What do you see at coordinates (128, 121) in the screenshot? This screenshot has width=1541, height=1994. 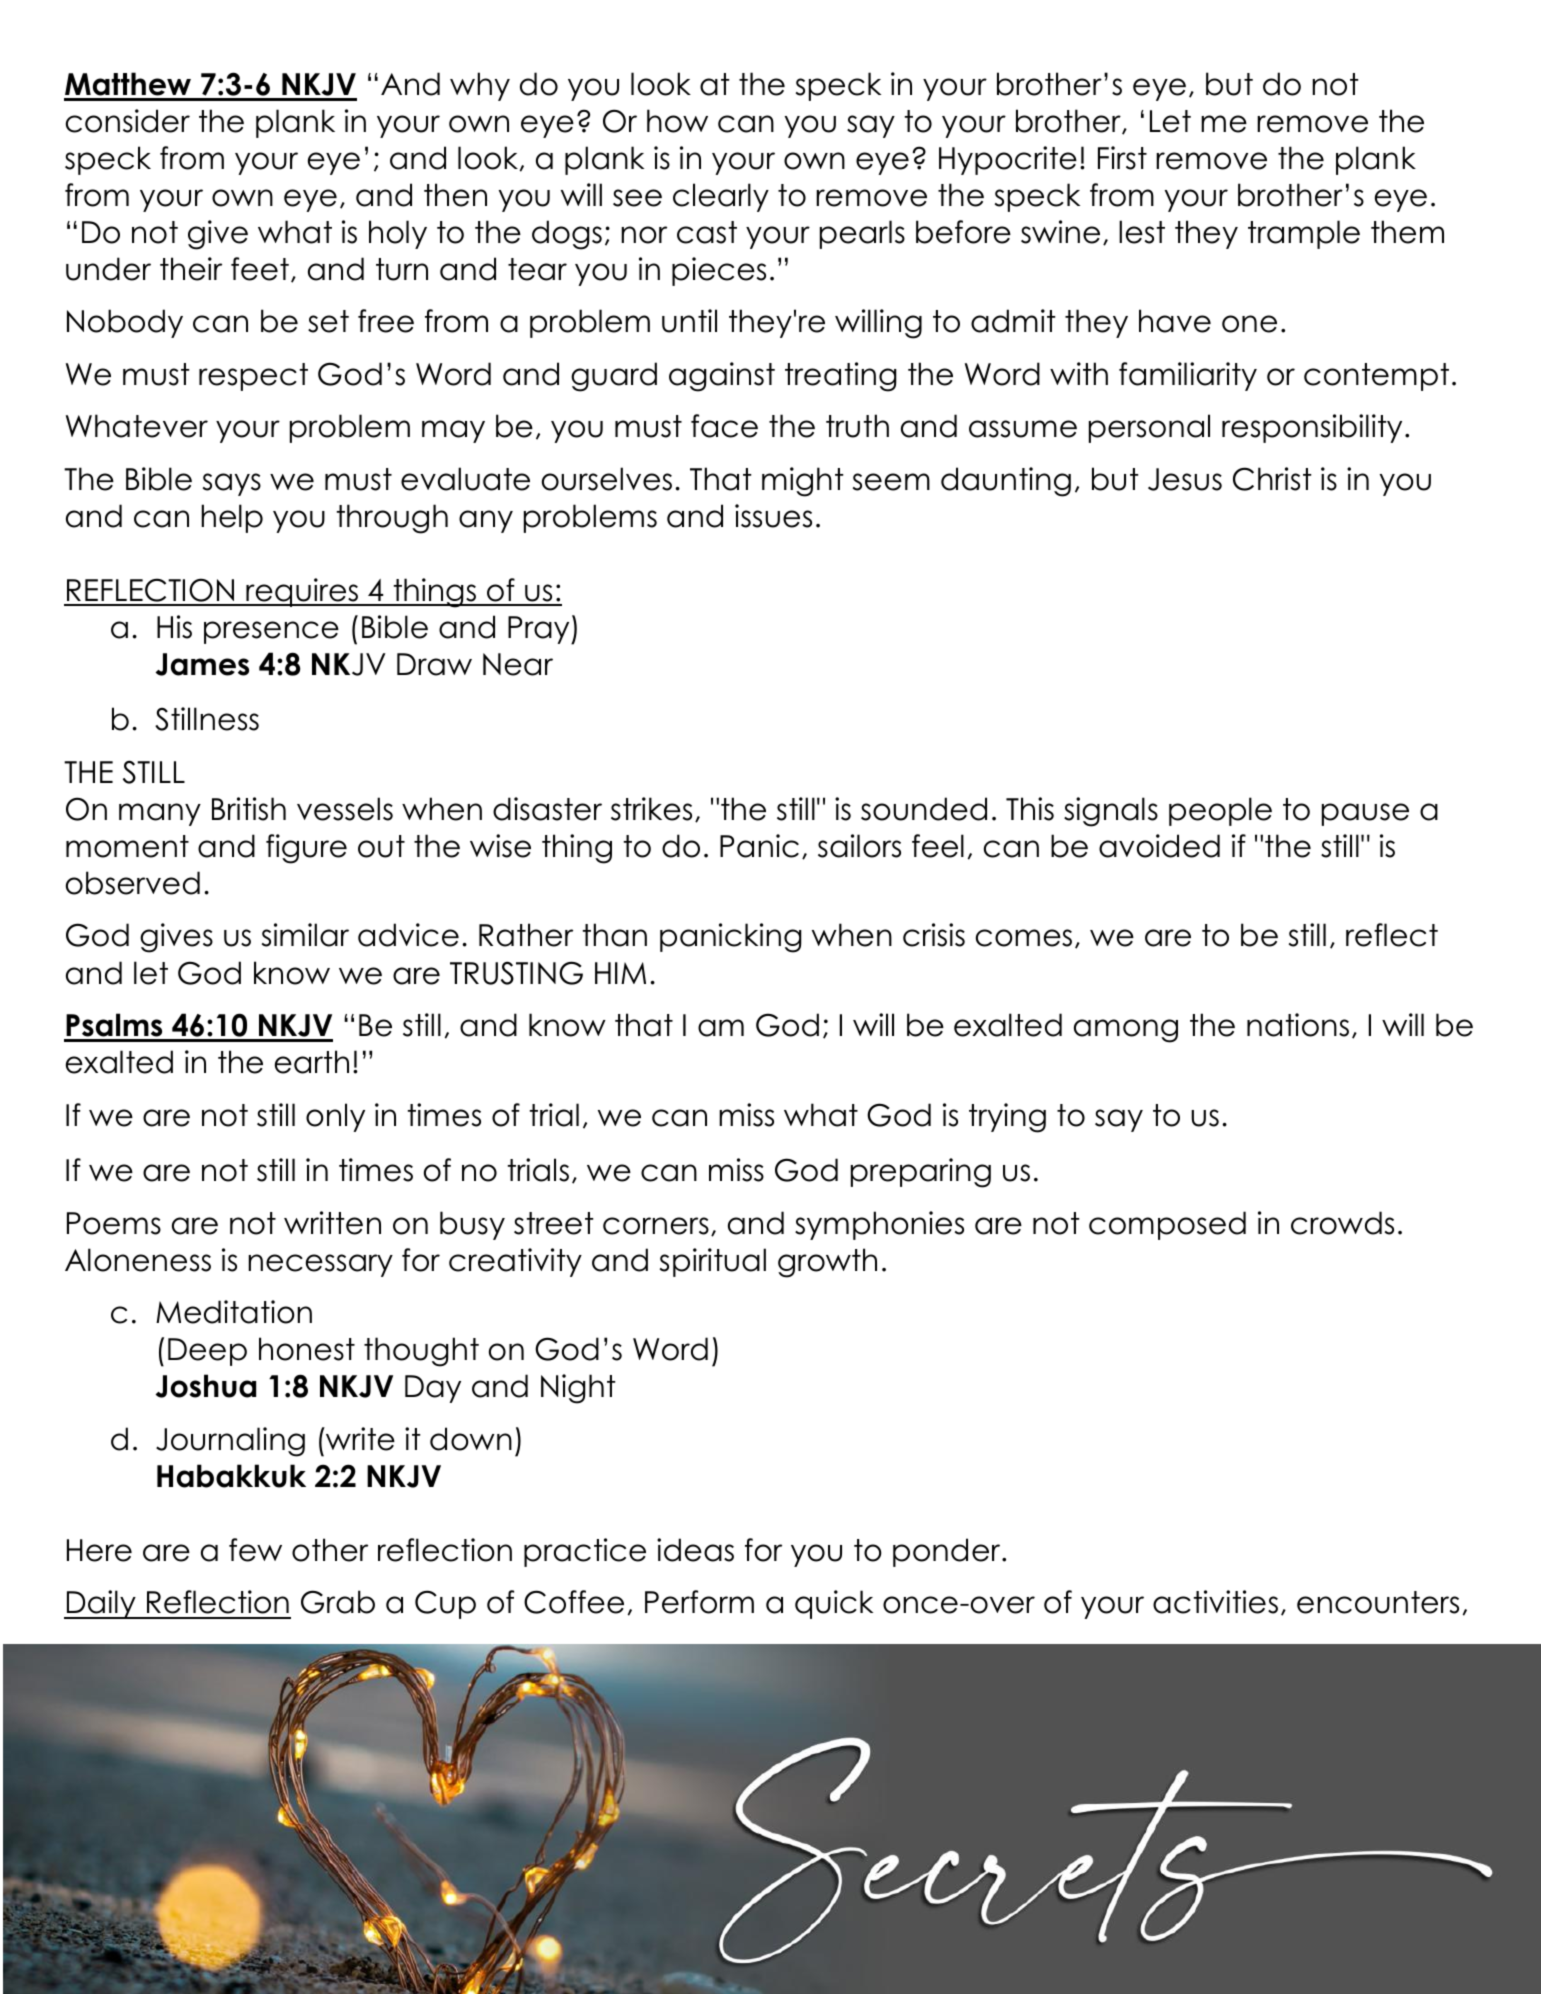 I see `consider` at bounding box center [128, 121].
